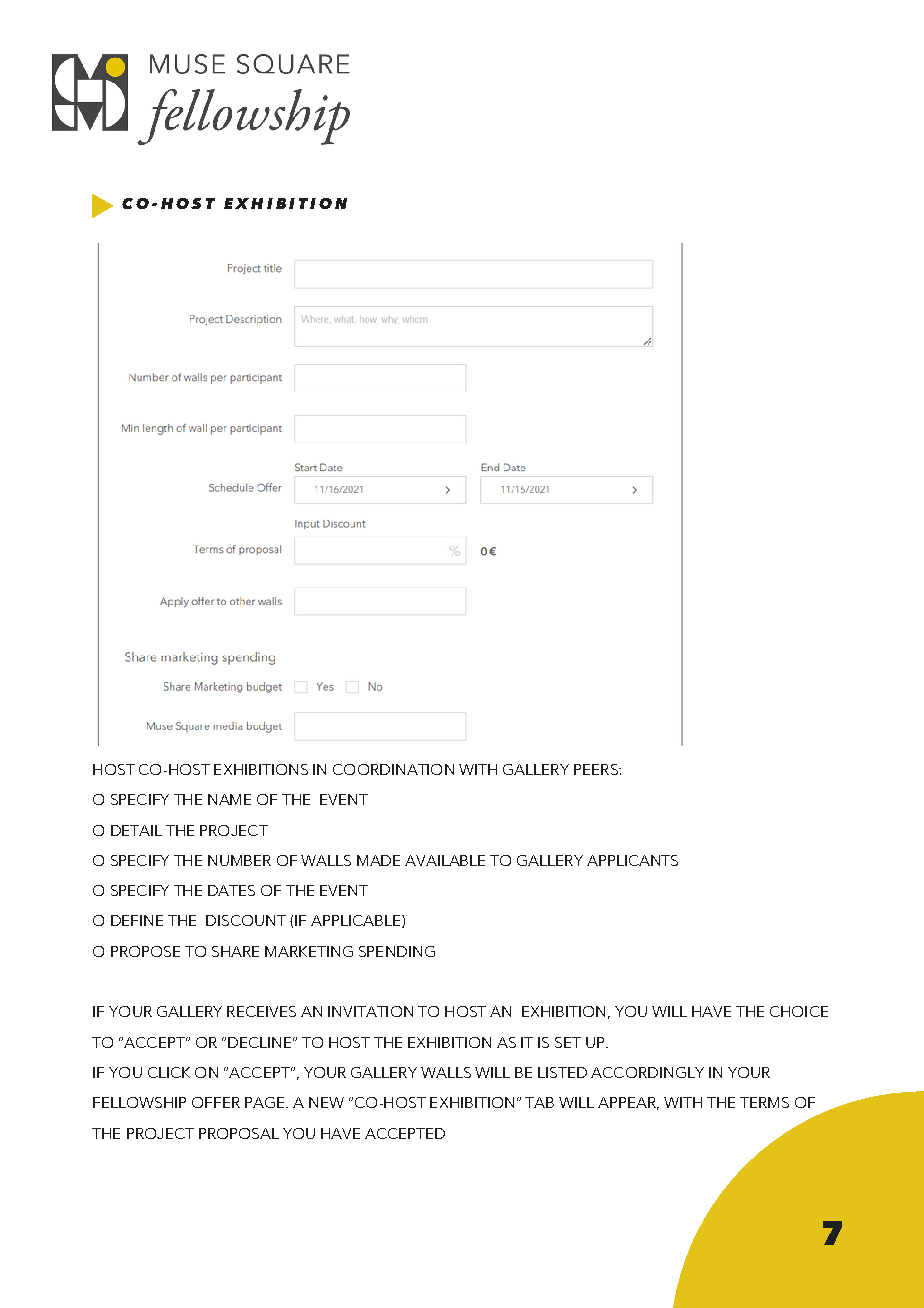 The image size is (924, 1308). What do you see at coordinates (445, 860) in the screenshot?
I see `AVAILABLE` at bounding box center [445, 860].
